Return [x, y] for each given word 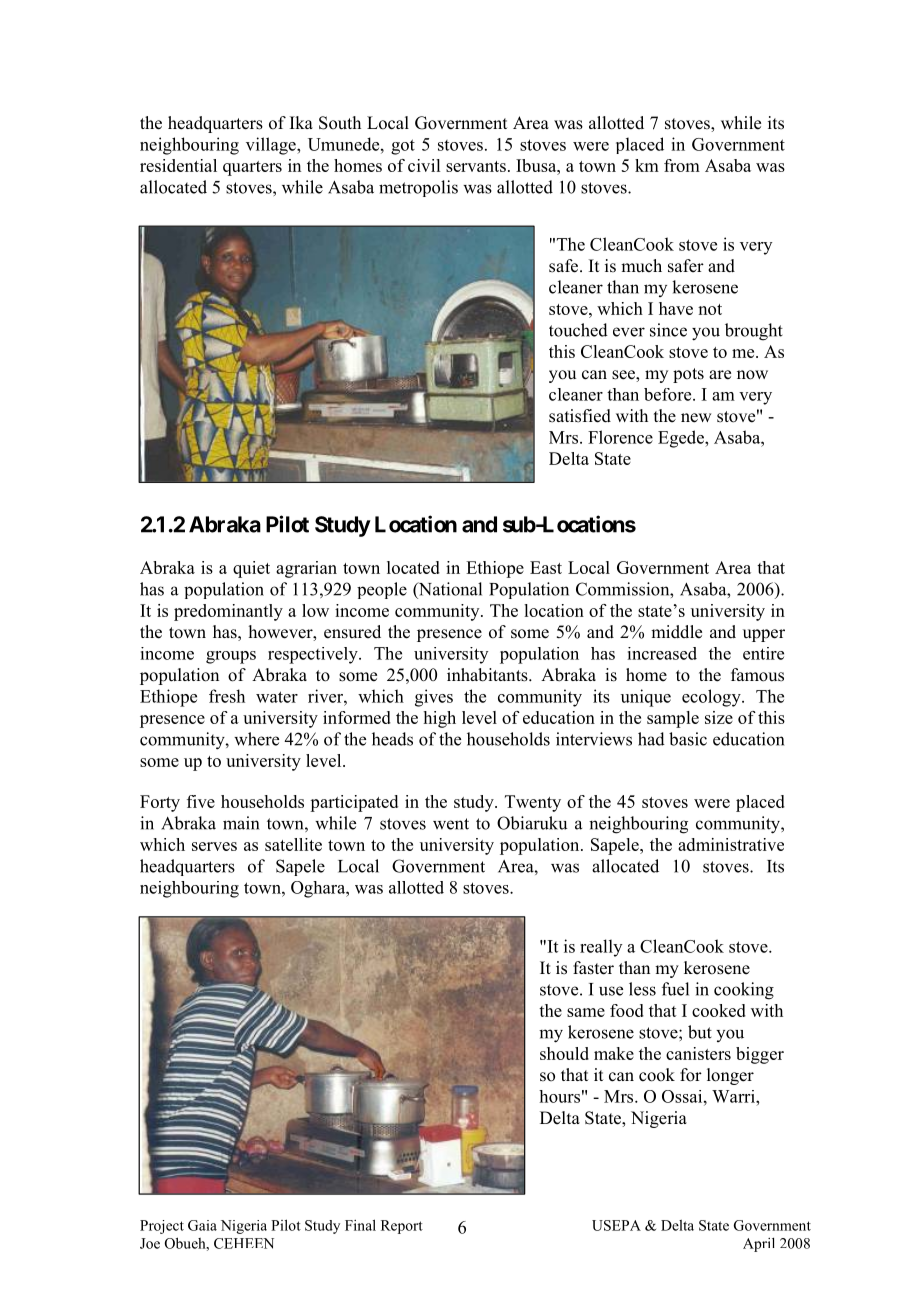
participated [354, 803]
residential [178, 165]
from [682, 165]
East [546, 567]
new [696, 418]
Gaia [202, 1225]
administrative [731, 844]
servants [476, 166]
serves [214, 846]
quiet [251, 569]
